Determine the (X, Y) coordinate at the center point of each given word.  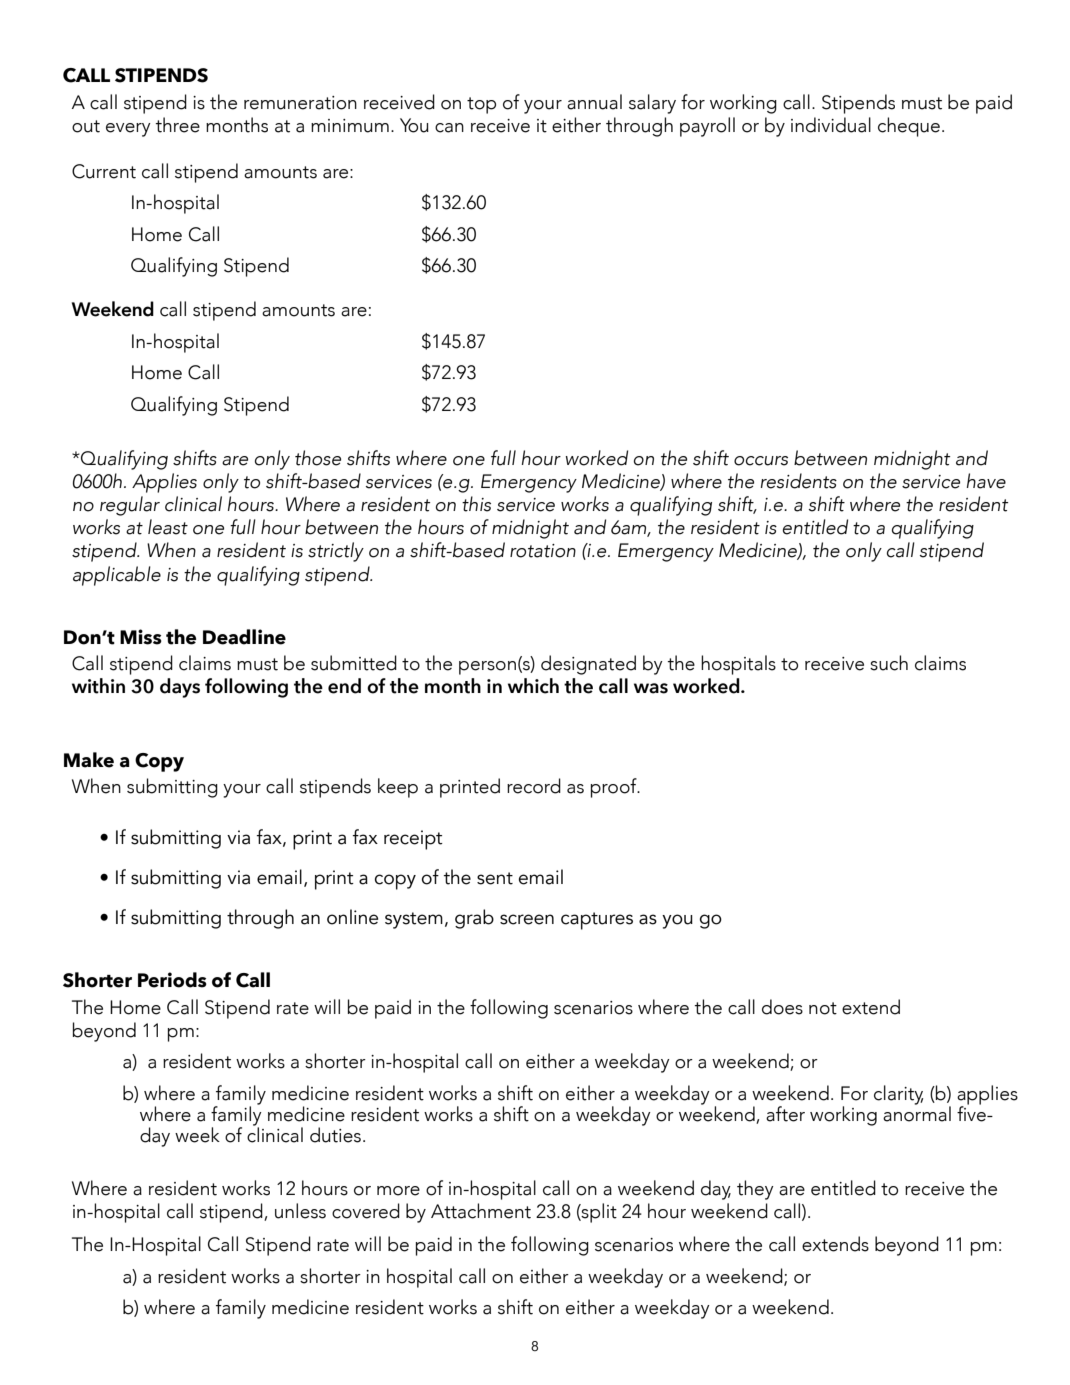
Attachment (481, 1211)
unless (300, 1211)
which (533, 686)
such (889, 663)
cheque (909, 127)
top (481, 105)
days (180, 688)
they (755, 1190)
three (177, 125)
